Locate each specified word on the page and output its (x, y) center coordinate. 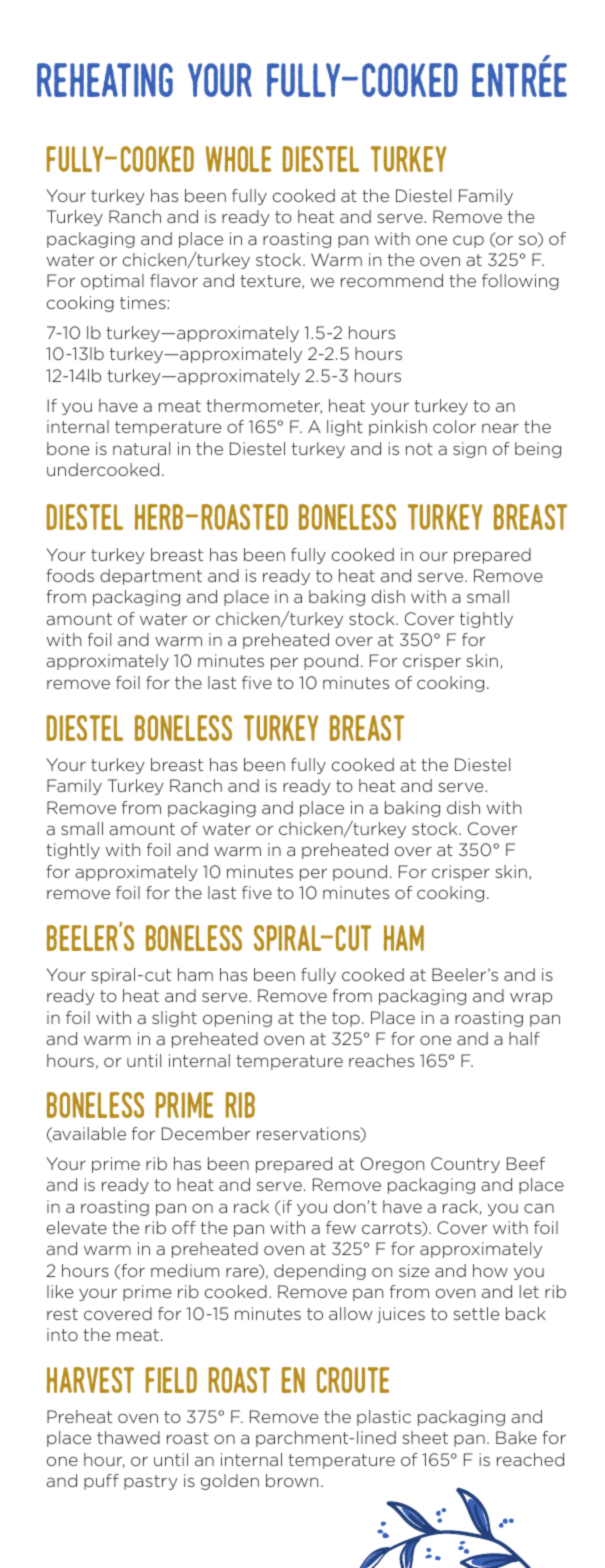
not (419, 449)
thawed (128, 1437)
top (346, 1019)
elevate (77, 1227)
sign (469, 450)
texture (271, 282)
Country (465, 1165)
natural (141, 448)
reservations (309, 1134)
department (151, 577)
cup (468, 241)
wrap (531, 998)
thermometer (264, 406)
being (538, 450)
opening (237, 1019)
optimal (112, 282)
